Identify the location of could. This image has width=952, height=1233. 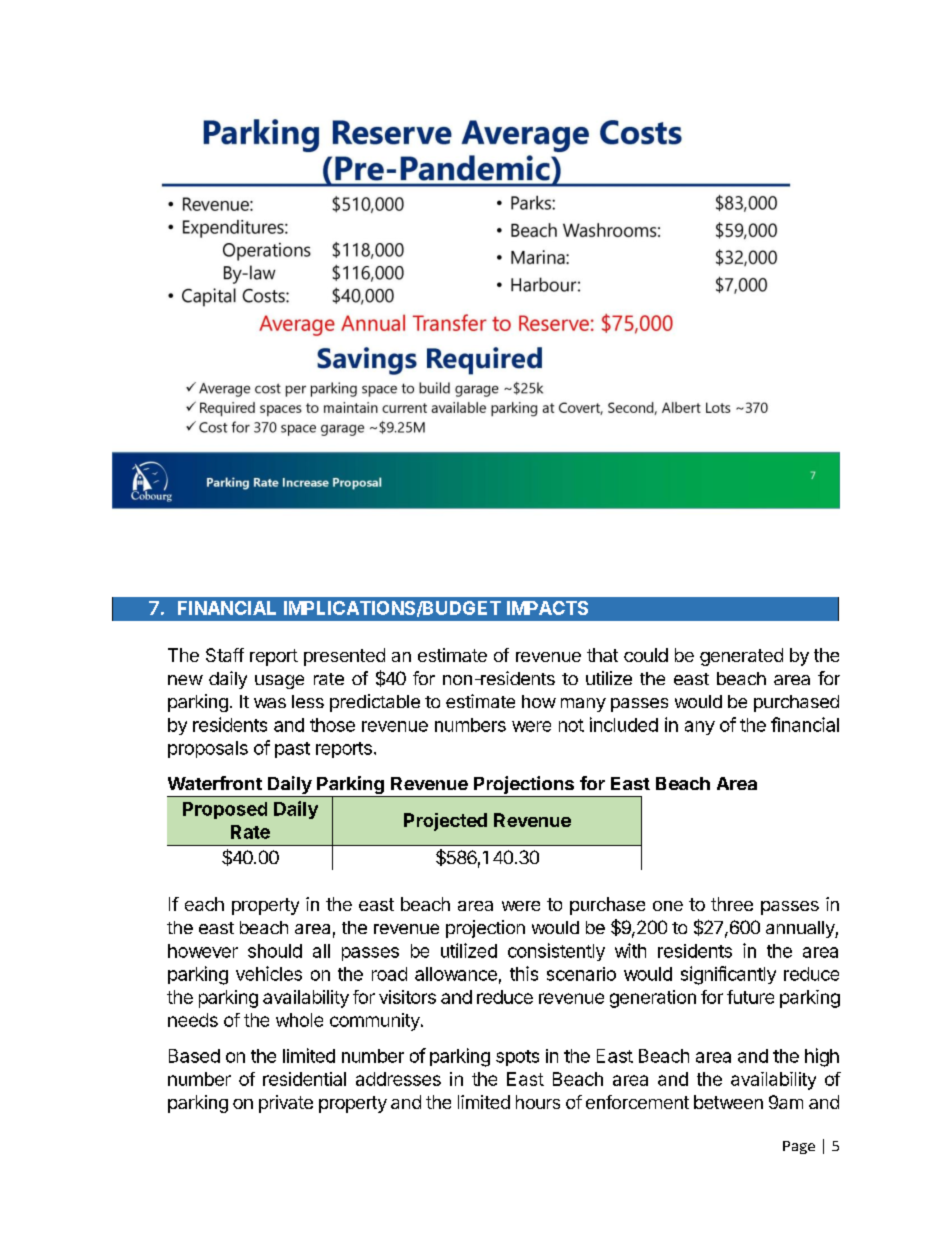
(646, 655).
